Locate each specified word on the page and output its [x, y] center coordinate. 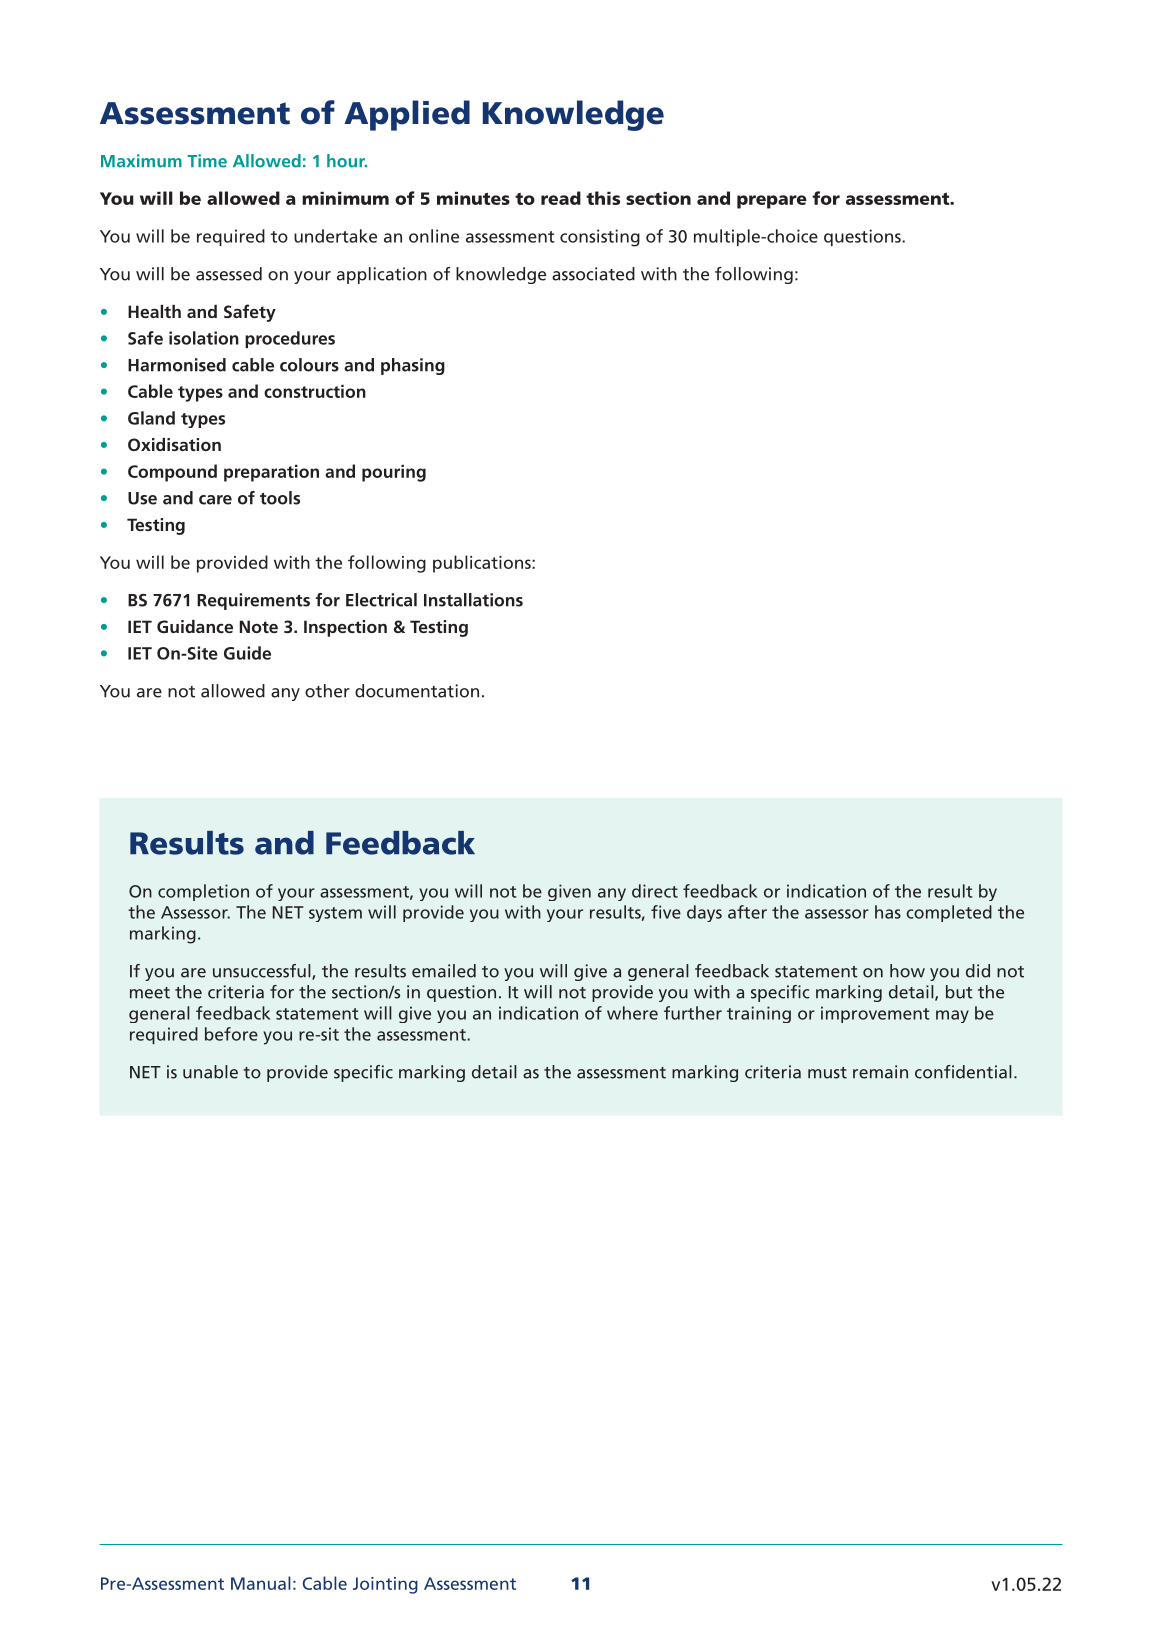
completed [949, 913]
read [561, 198]
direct [655, 891]
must [827, 1073]
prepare [772, 202]
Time [207, 161]
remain [880, 1072]
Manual [261, 1583]
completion [203, 892]
